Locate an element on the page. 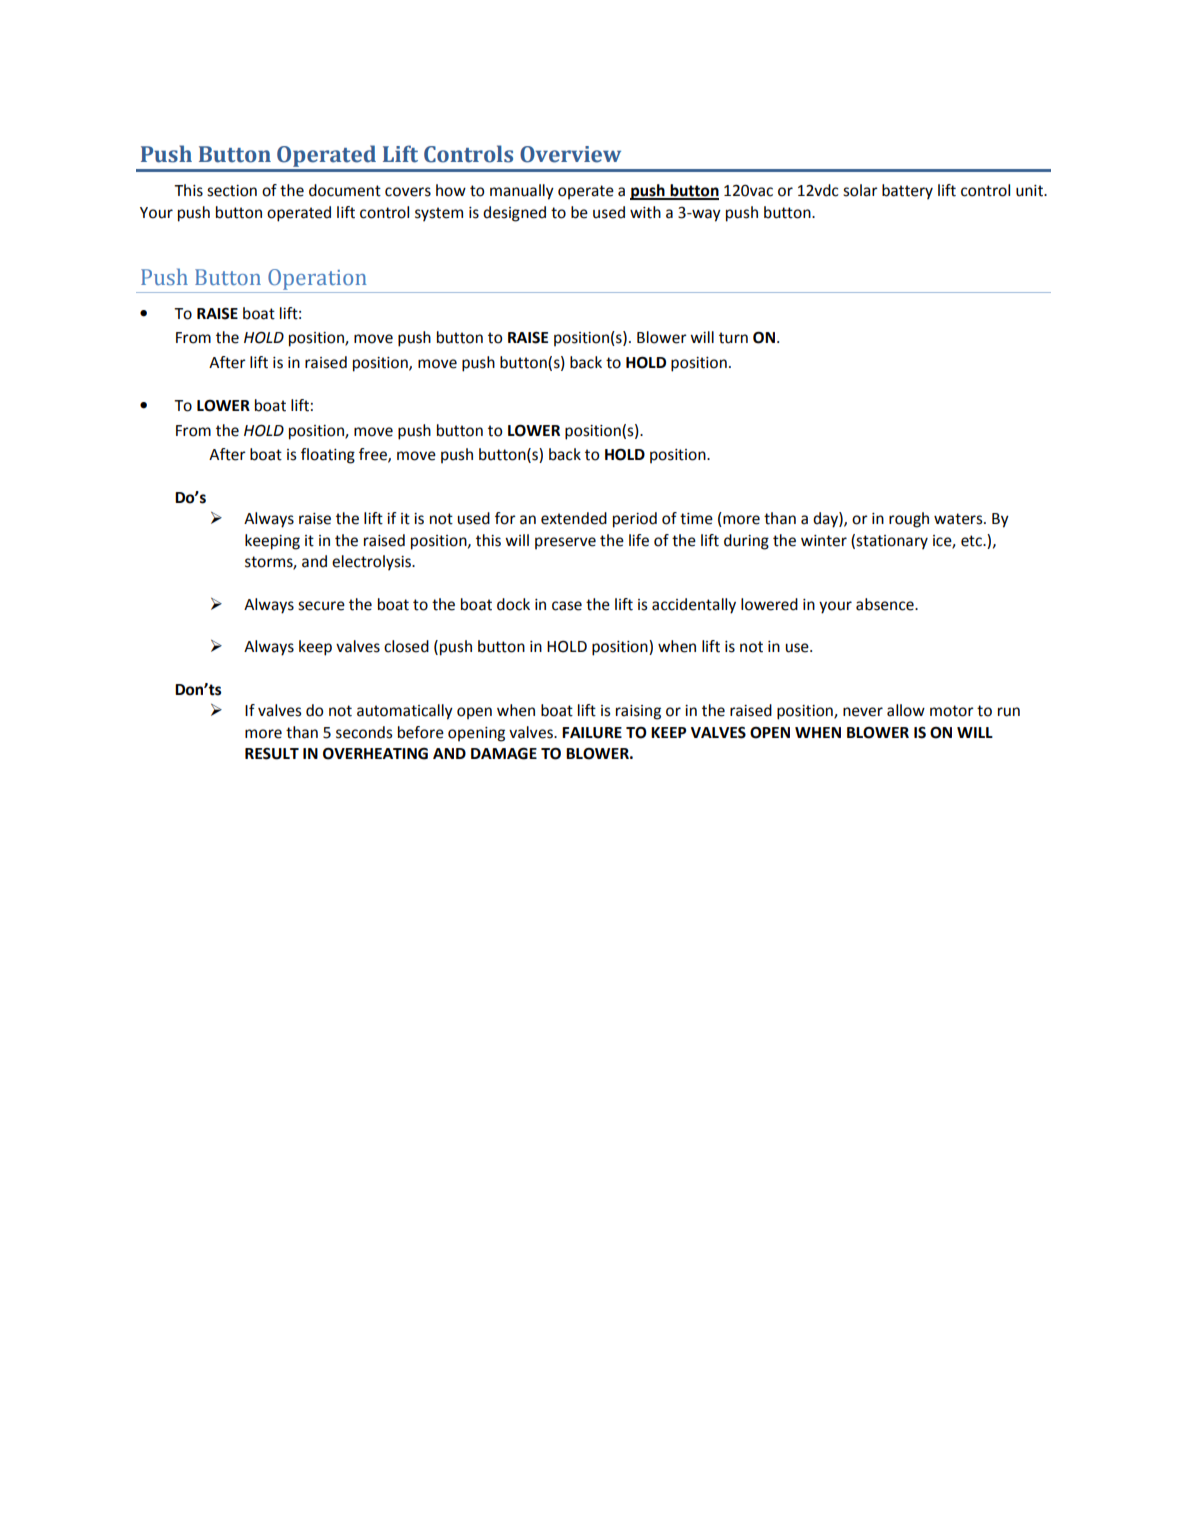  document is located at coordinates (345, 190).
